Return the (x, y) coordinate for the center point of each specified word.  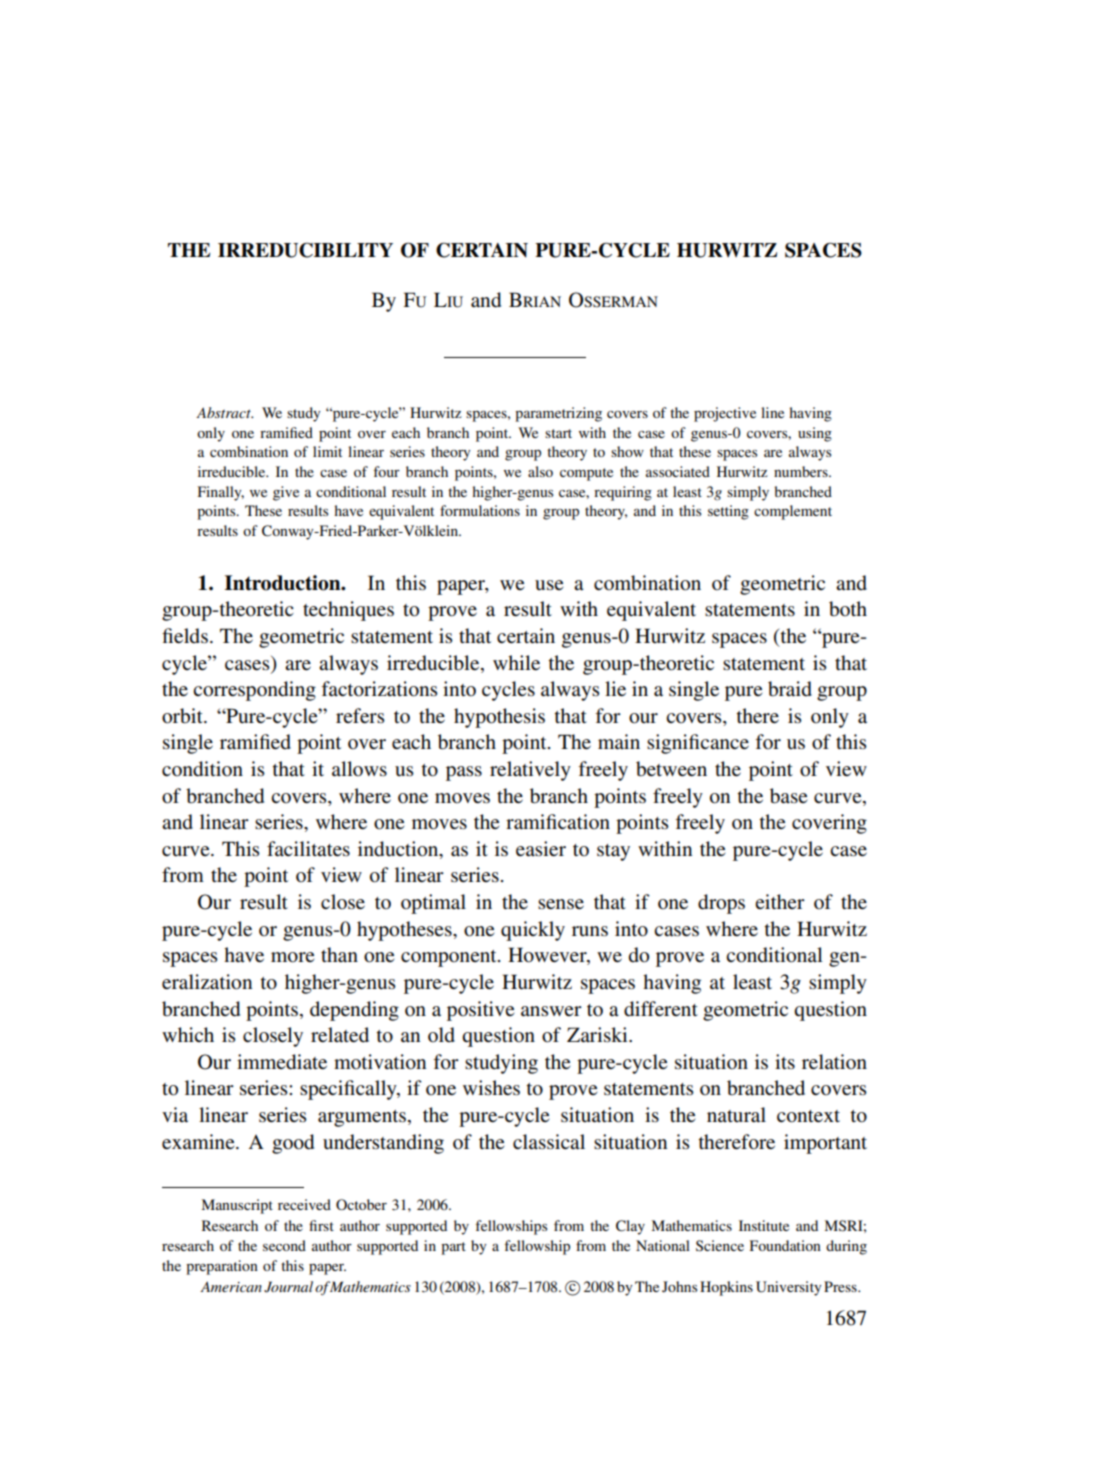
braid (790, 689)
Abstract (224, 412)
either (780, 901)
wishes (491, 1088)
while (516, 663)
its (785, 1062)
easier (541, 849)
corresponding (254, 691)
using (815, 434)
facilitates (308, 849)
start (558, 433)
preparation (222, 1267)
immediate (282, 1062)
